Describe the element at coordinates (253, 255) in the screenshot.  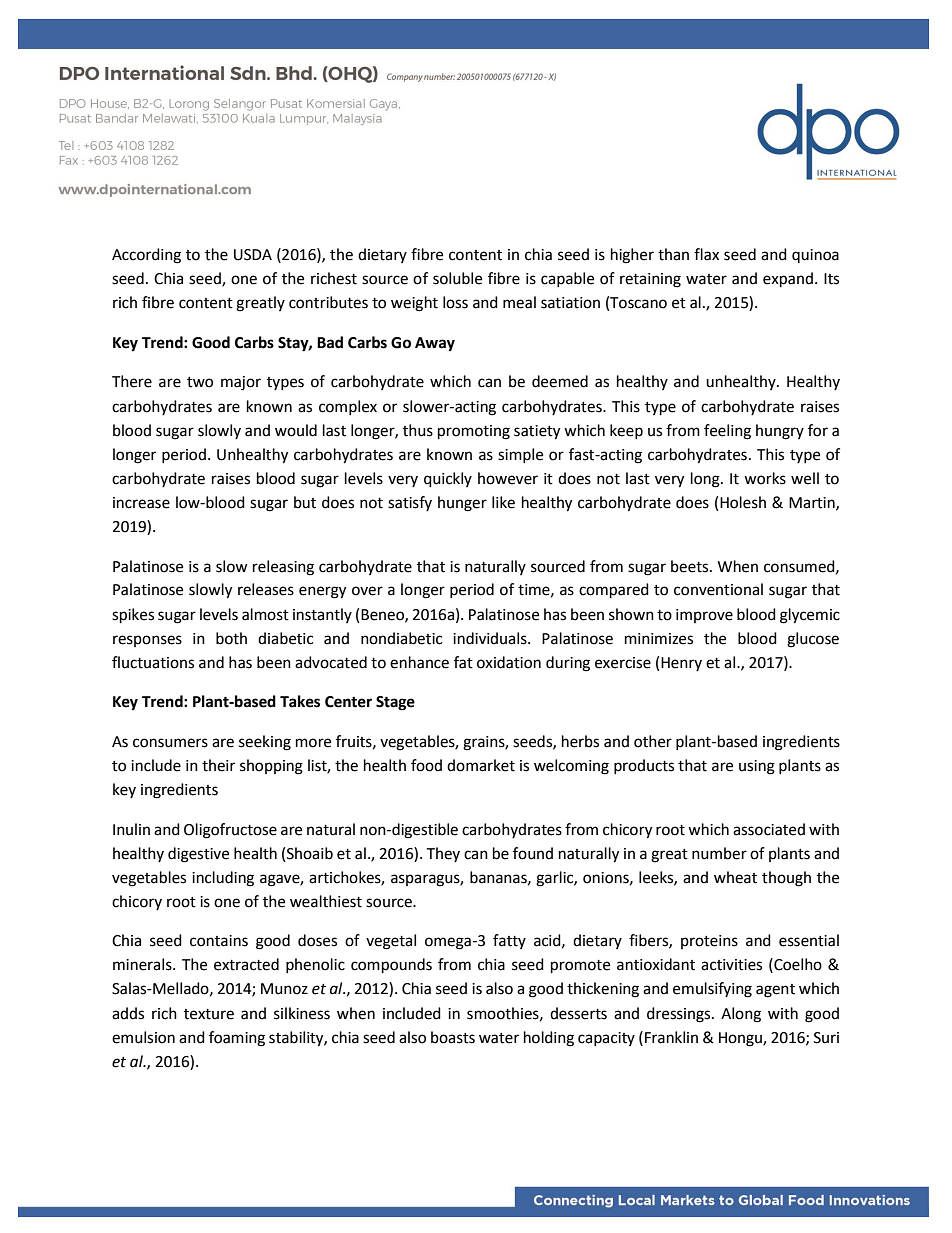
I see `USDA` at that location.
